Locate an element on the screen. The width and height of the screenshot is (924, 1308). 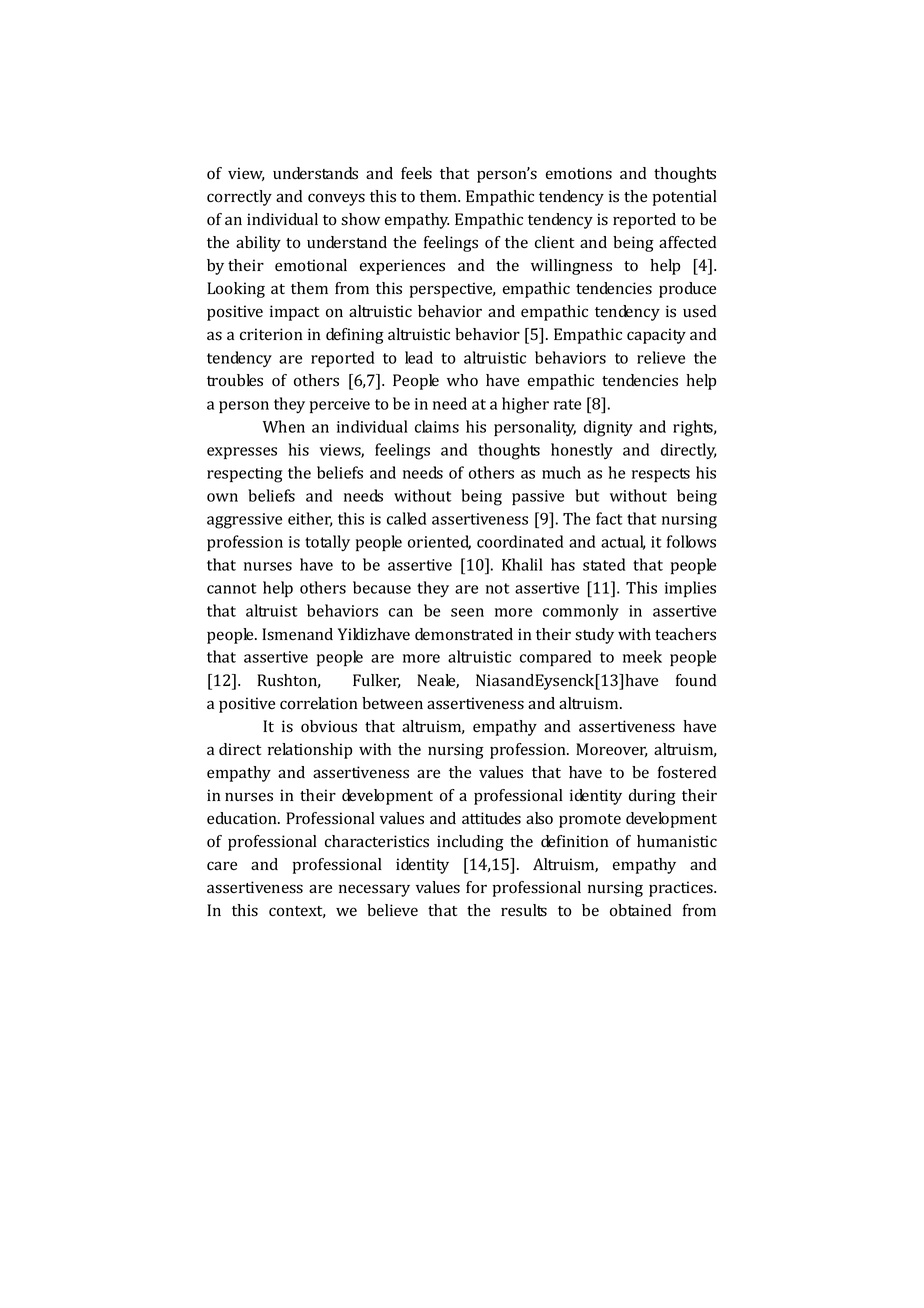
actual is located at coordinates (623, 542).
